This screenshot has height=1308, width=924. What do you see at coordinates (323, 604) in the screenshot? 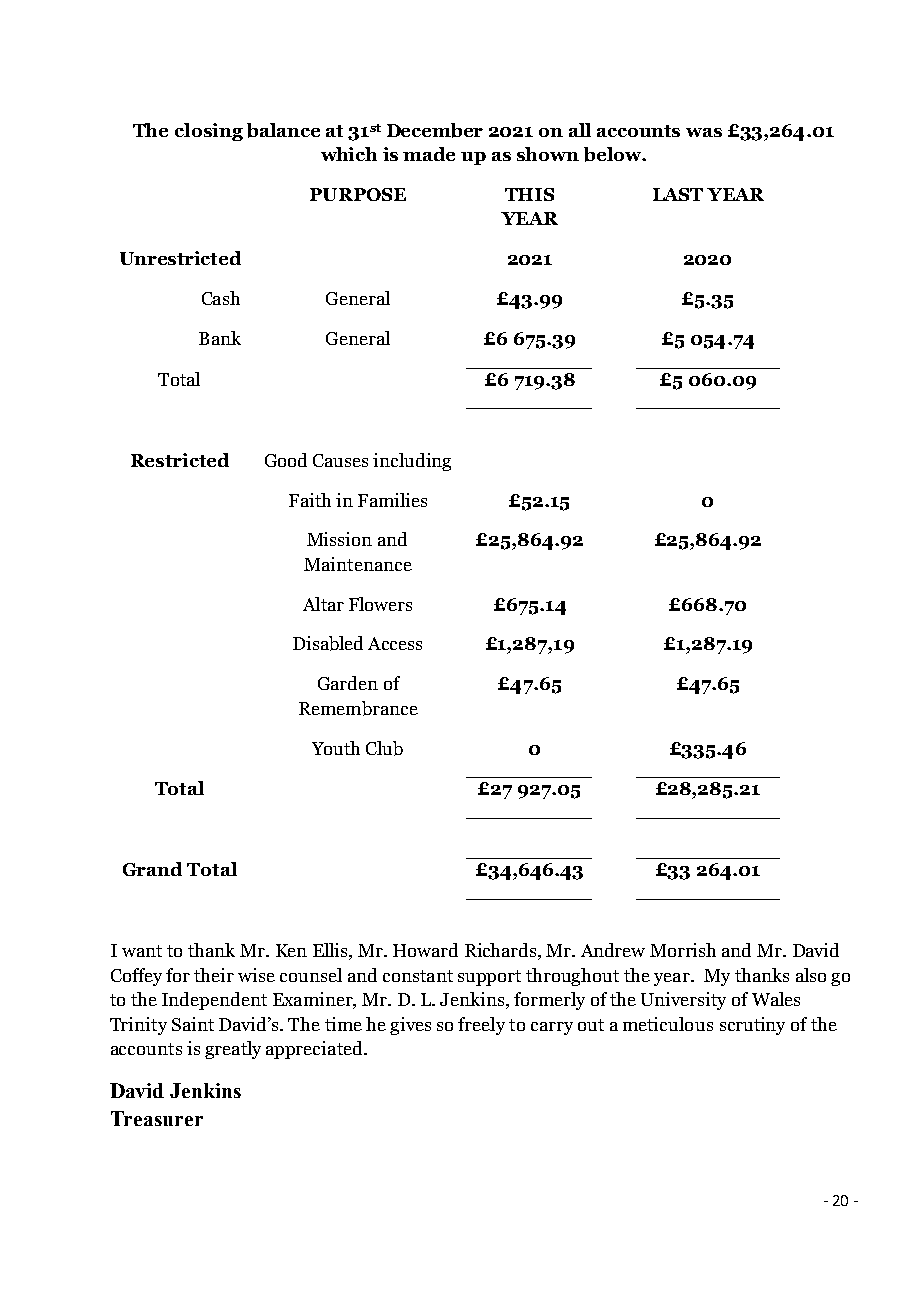
I see `Altar` at bounding box center [323, 604].
